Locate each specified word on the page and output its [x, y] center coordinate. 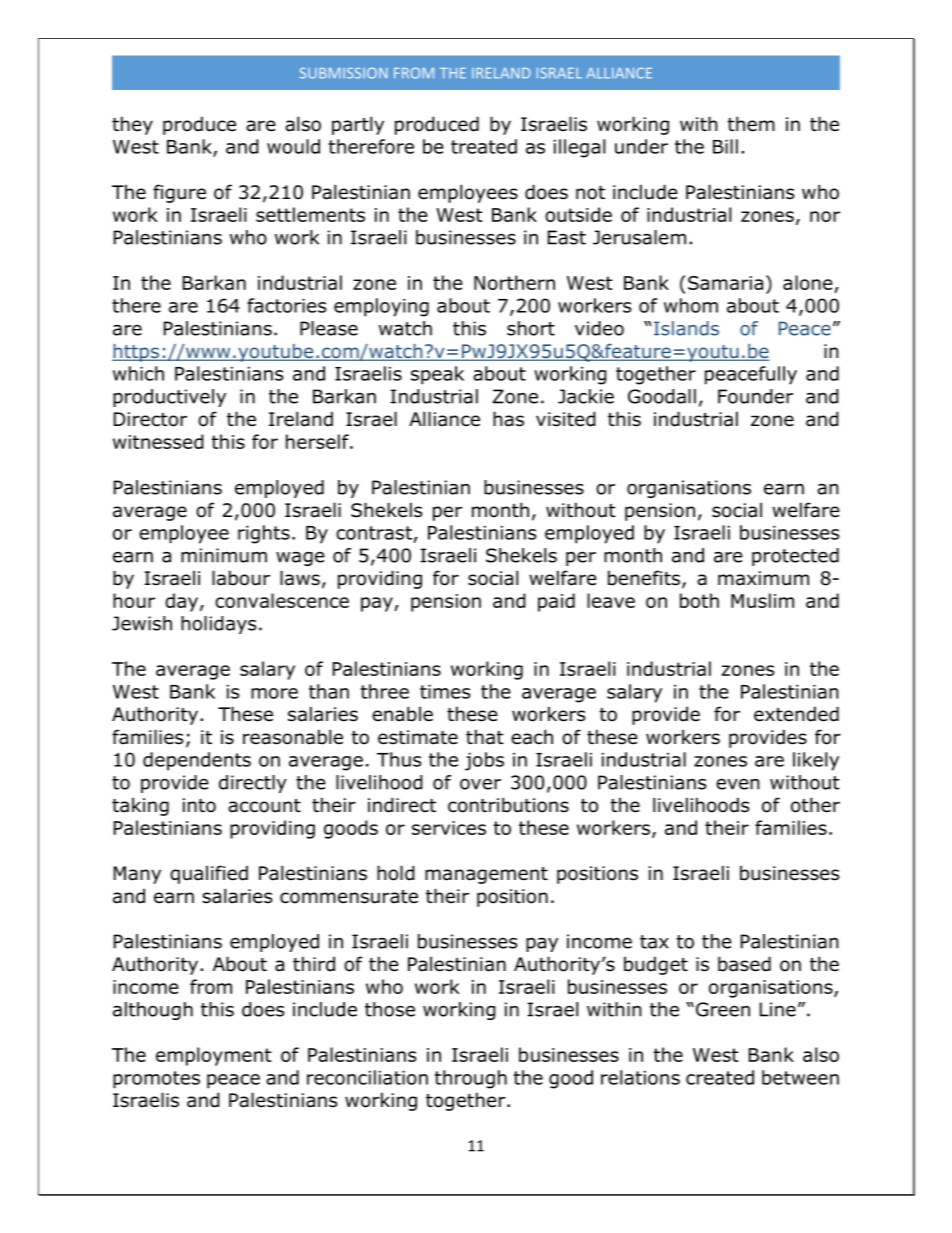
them [751, 124]
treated [484, 146]
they [132, 125]
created [720, 1077]
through [471, 1079]
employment [214, 1056]
